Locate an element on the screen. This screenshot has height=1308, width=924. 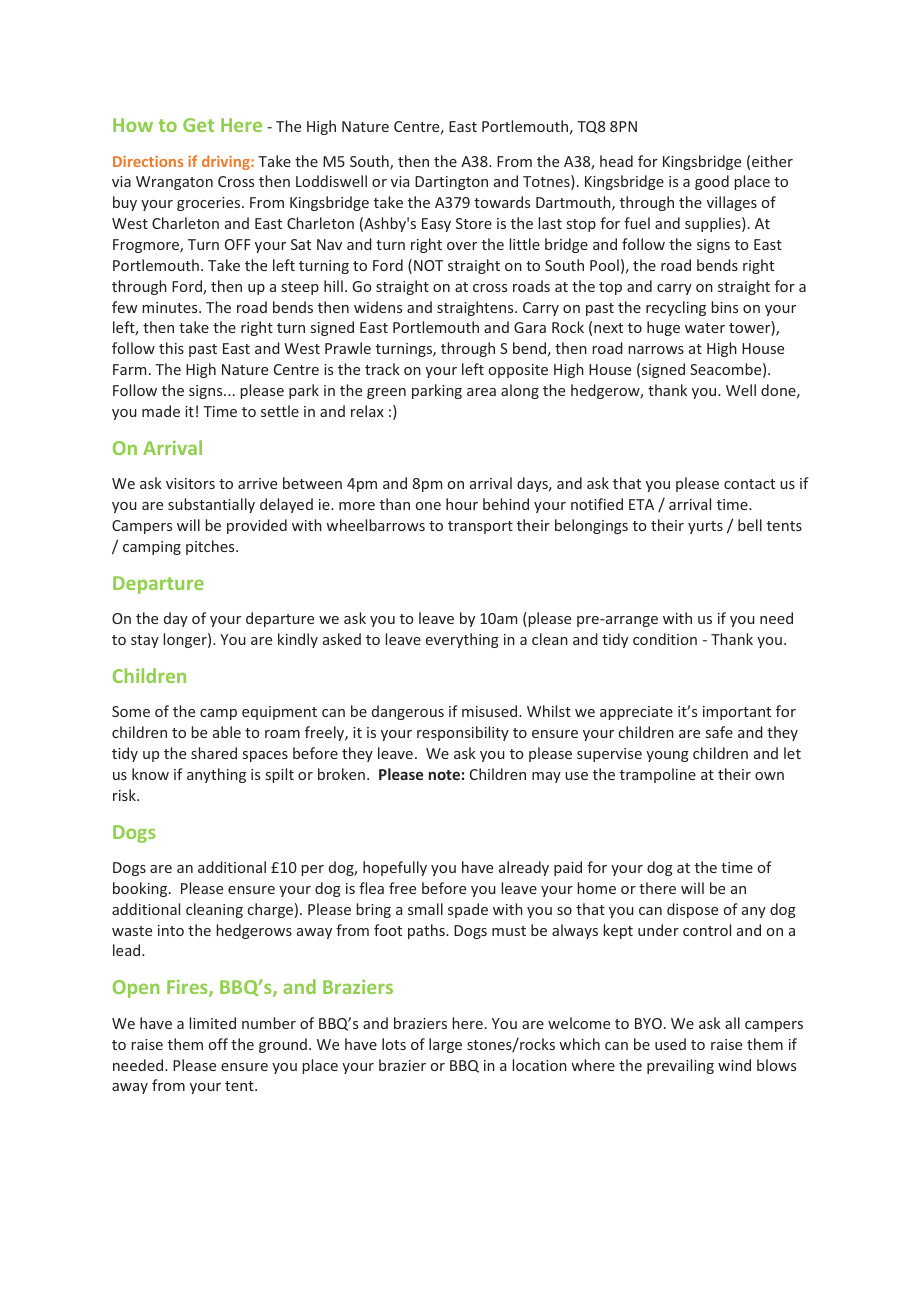
large is located at coordinates (445, 1045).
